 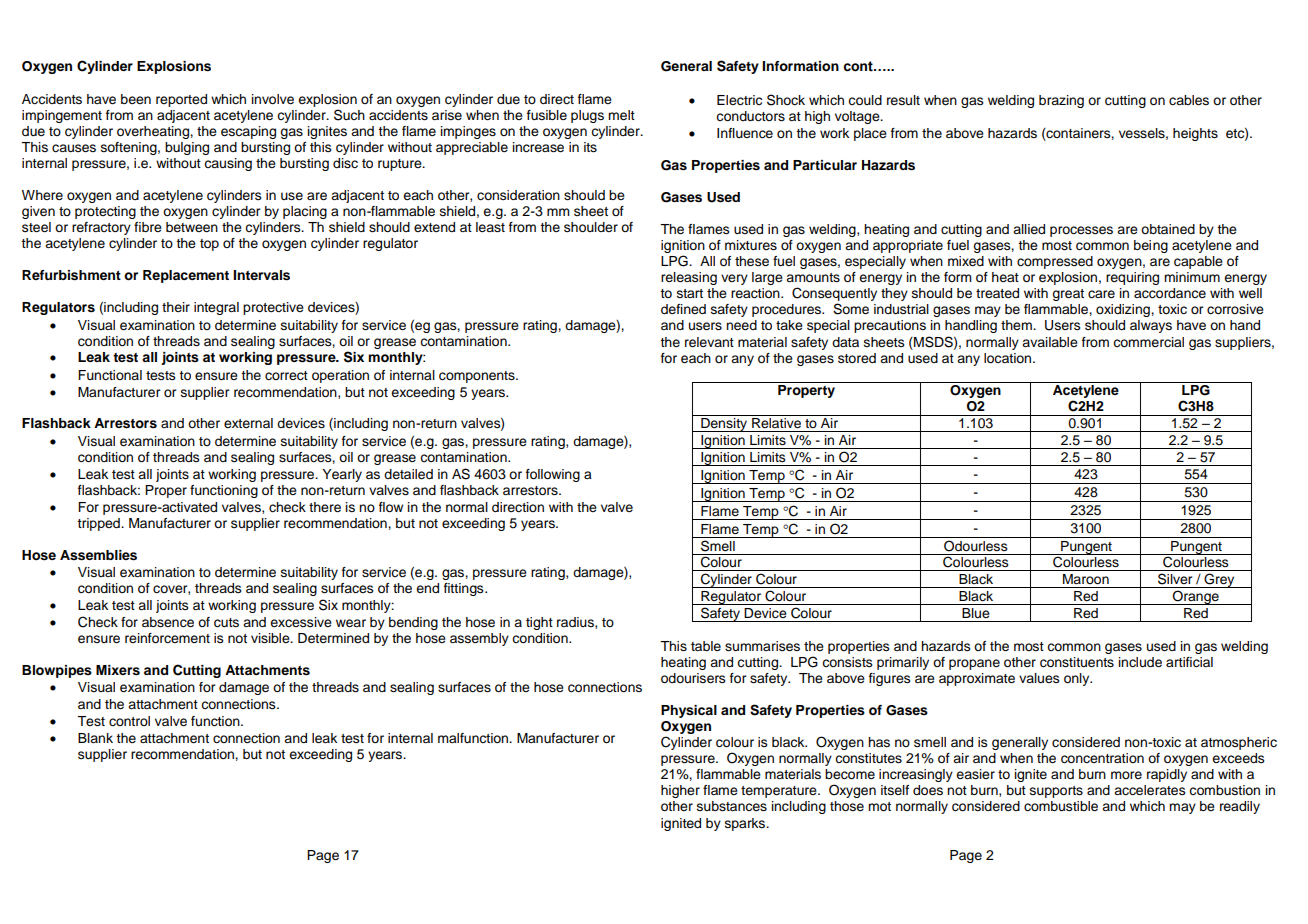 I want to click on table, so click(x=706, y=646).
